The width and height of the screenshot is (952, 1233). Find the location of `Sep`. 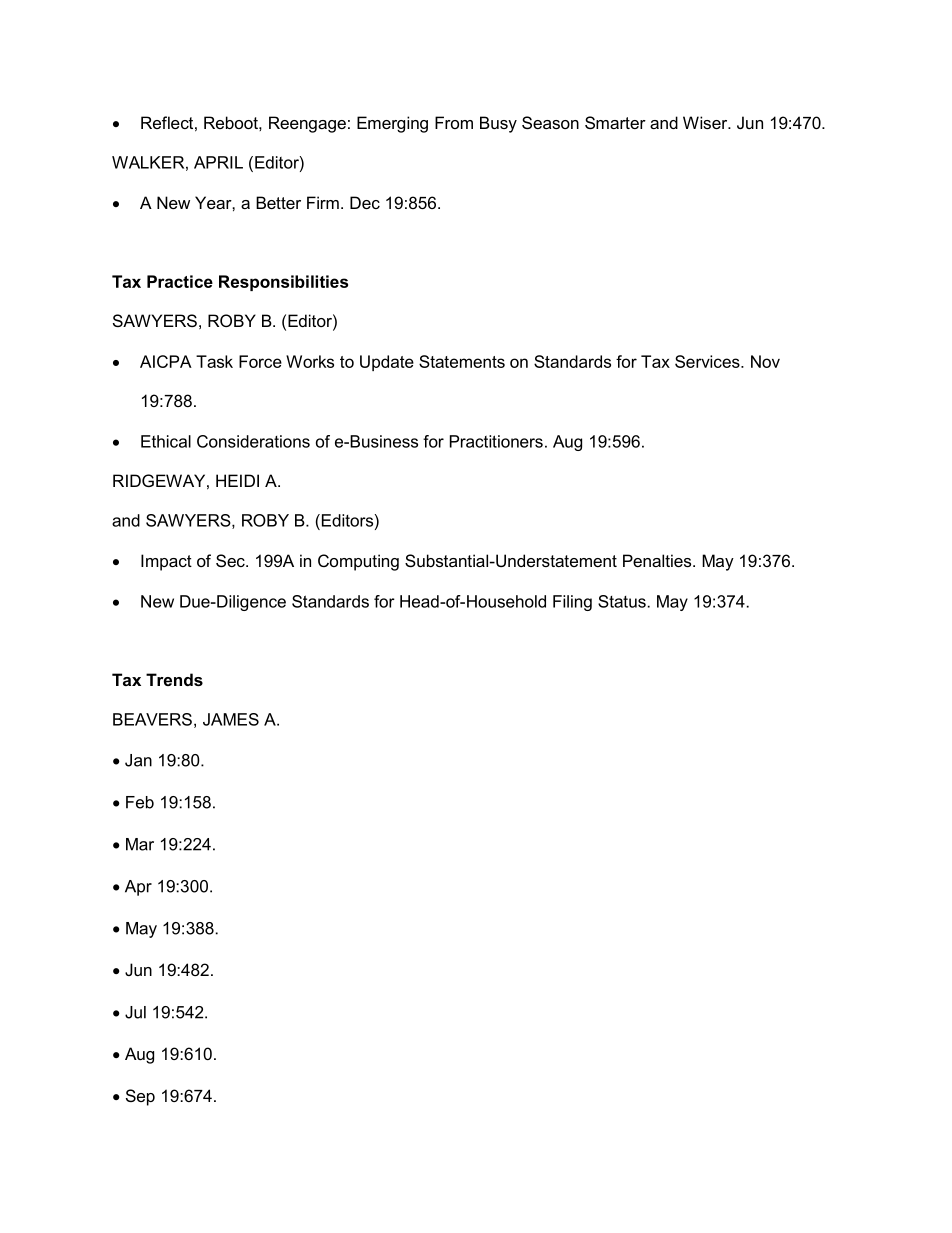

Sep is located at coordinates (140, 1097).
